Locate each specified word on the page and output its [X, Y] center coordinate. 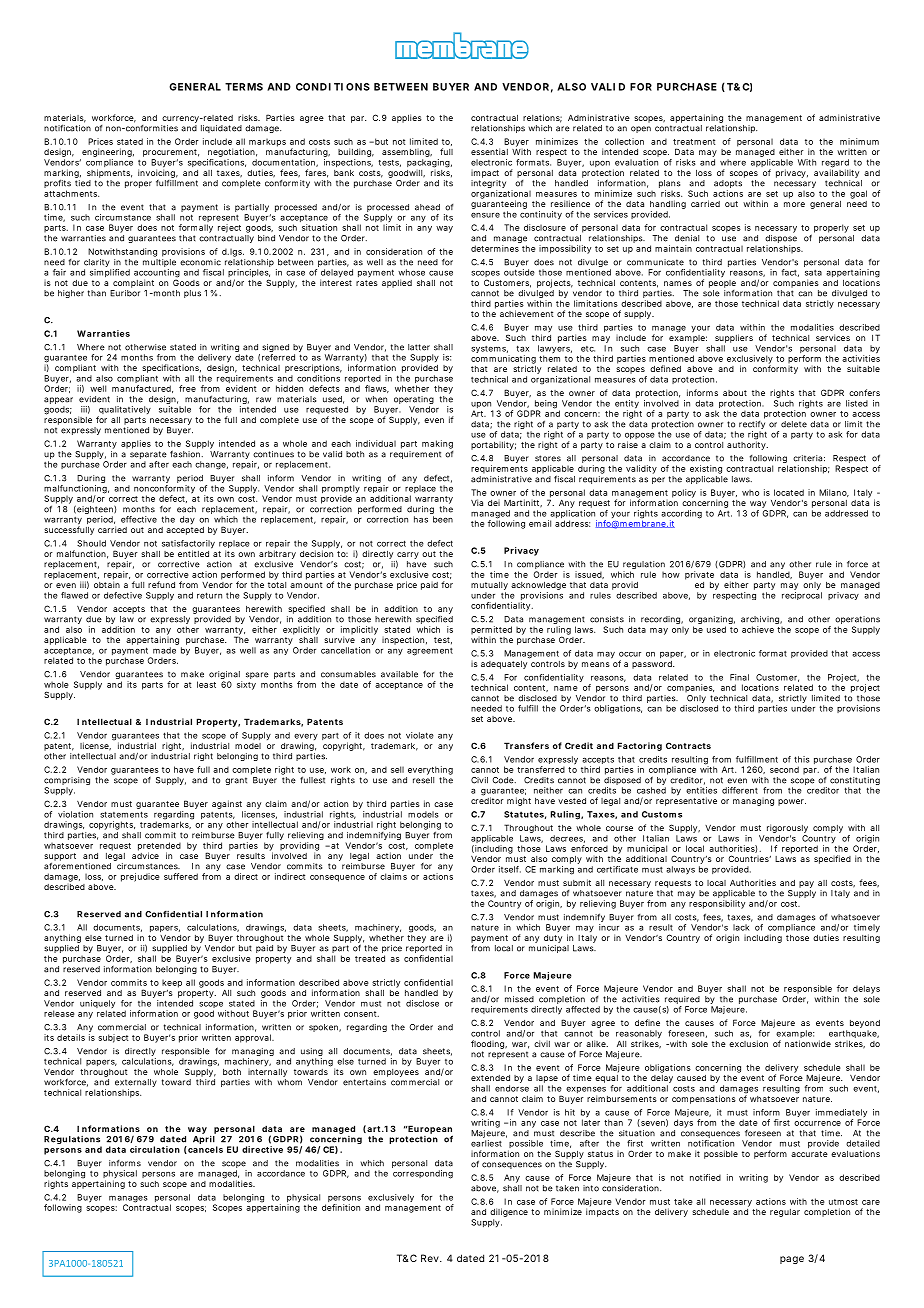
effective [139, 519]
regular [785, 1213]
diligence [509, 1214]
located [789, 492]
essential [489, 151]
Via [477, 502]
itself [510, 869]
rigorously [787, 828]
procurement [171, 153]
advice [145, 854]
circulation [155, 1149]
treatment [694, 142]
